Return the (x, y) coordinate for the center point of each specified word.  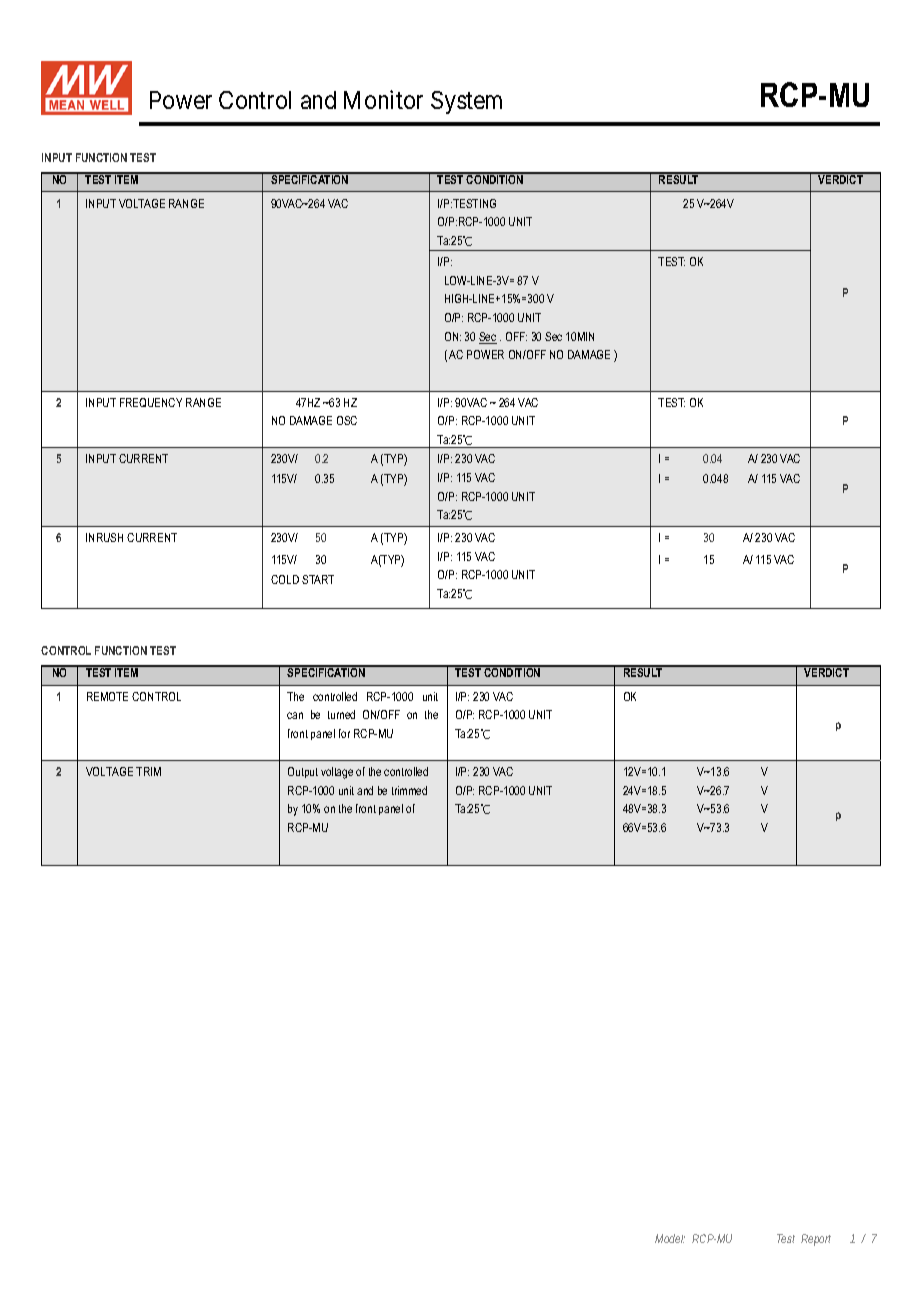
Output (303, 772)
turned (341, 714)
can (295, 715)
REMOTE (107, 696)
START (318, 579)
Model (670, 1238)
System (466, 102)
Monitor (383, 99)
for (344, 733)
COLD (285, 579)
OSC (347, 420)
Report (816, 1240)
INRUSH (104, 537)
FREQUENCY (151, 402)
